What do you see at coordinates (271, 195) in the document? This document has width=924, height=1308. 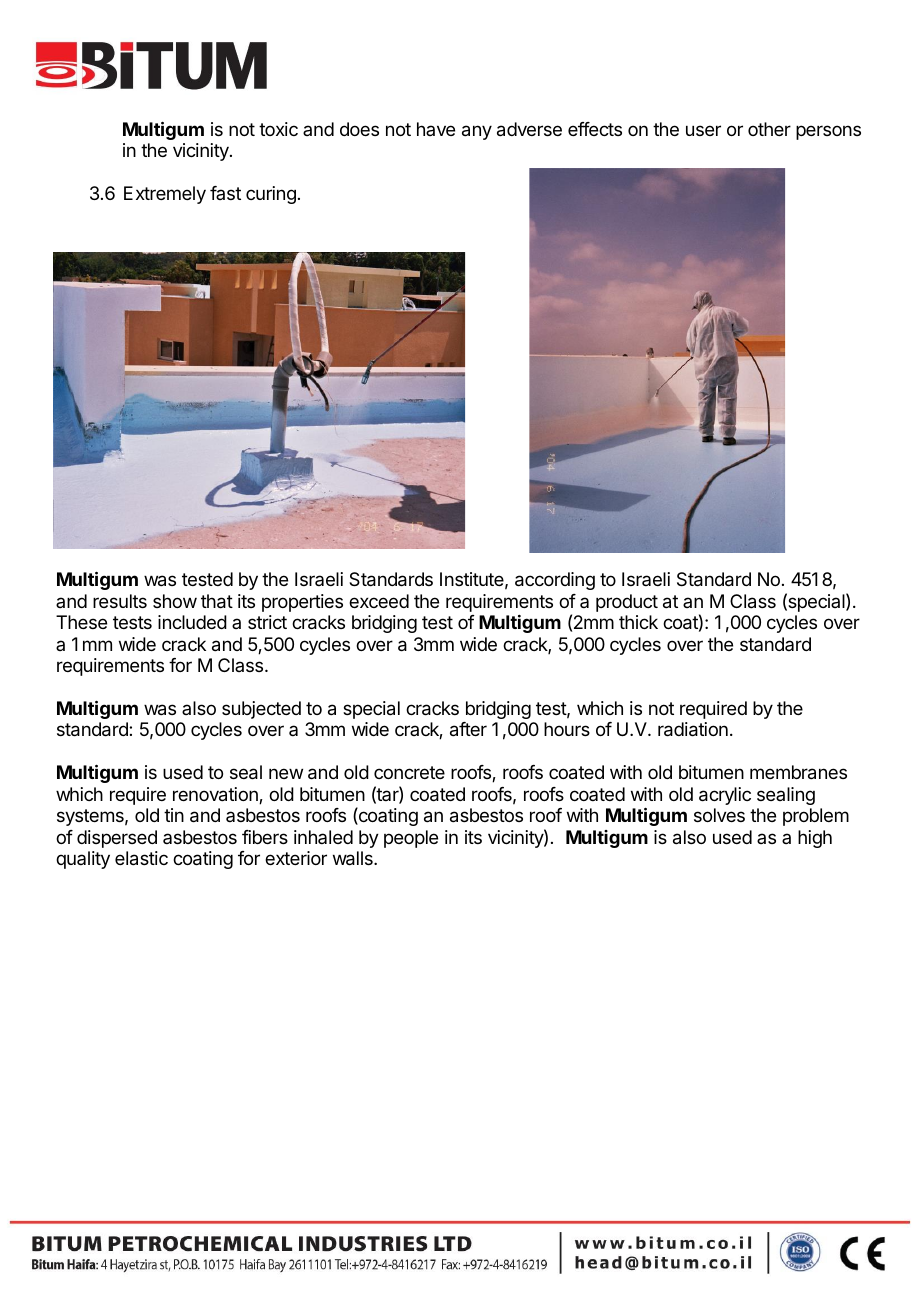 I see `curing` at bounding box center [271, 195].
